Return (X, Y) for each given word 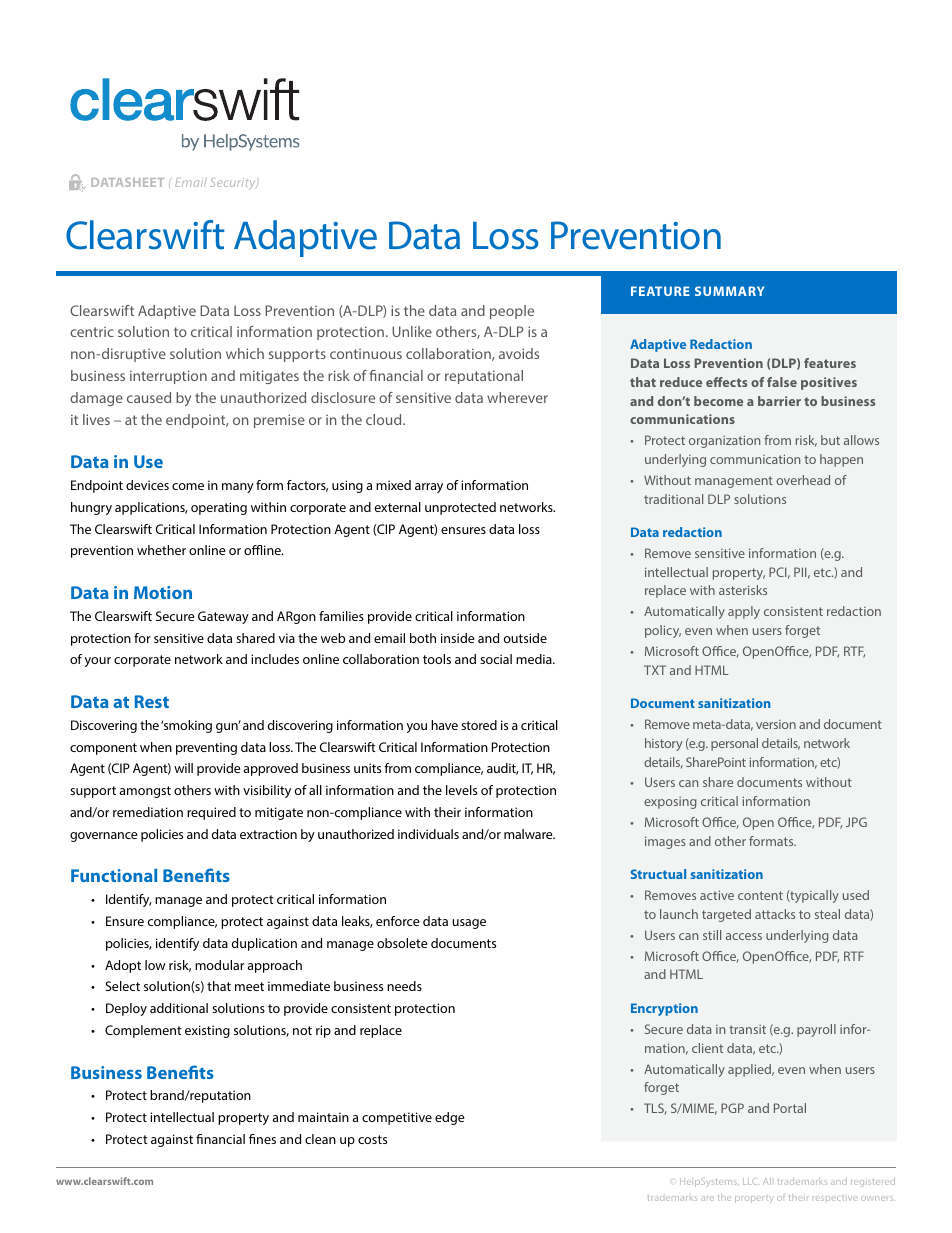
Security (234, 184)
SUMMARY (729, 291)
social (496, 659)
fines (262, 1139)
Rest (152, 701)
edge (450, 1118)
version (776, 724)
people (512, 312)
